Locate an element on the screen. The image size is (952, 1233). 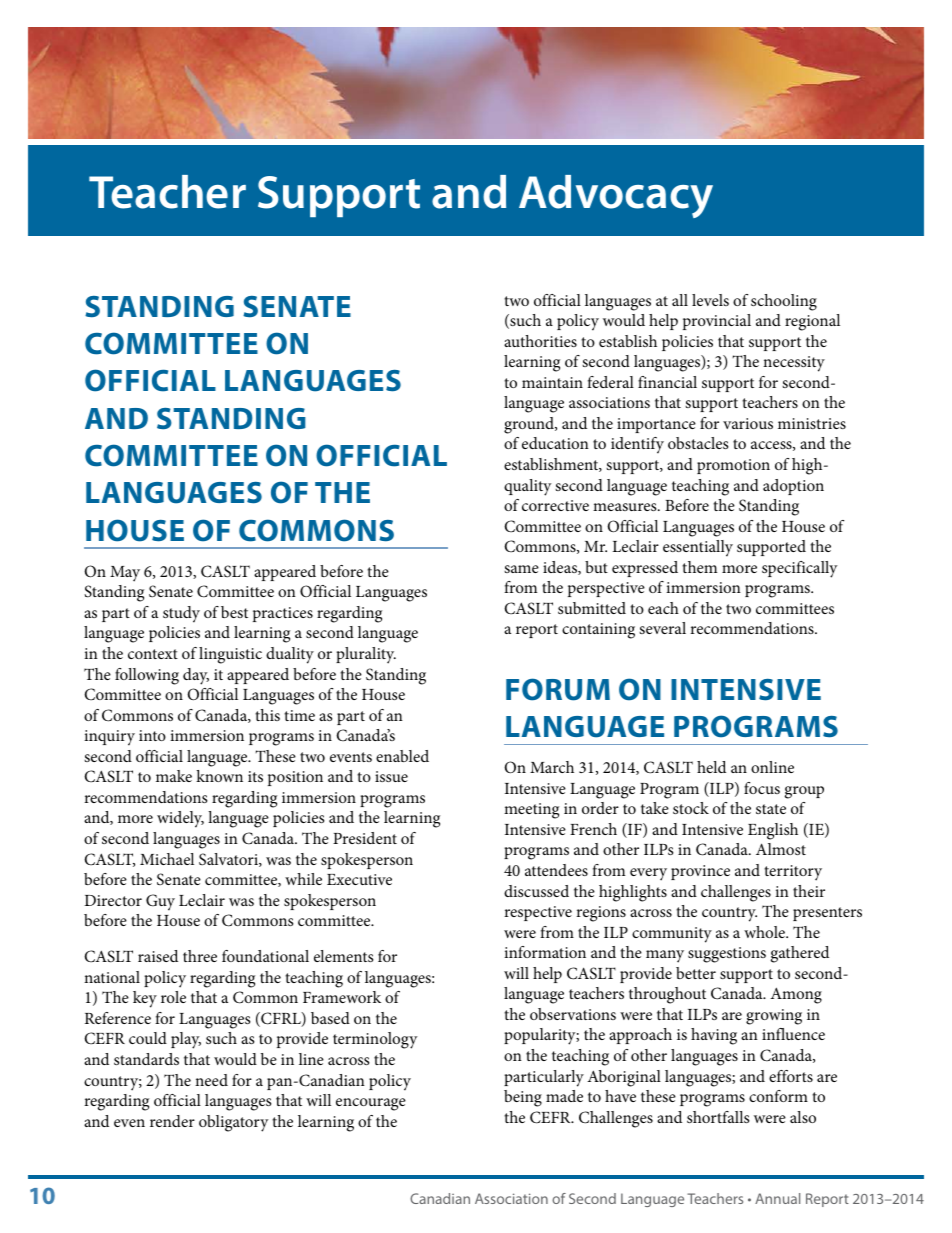
day is located at coordinates (196, 676).
